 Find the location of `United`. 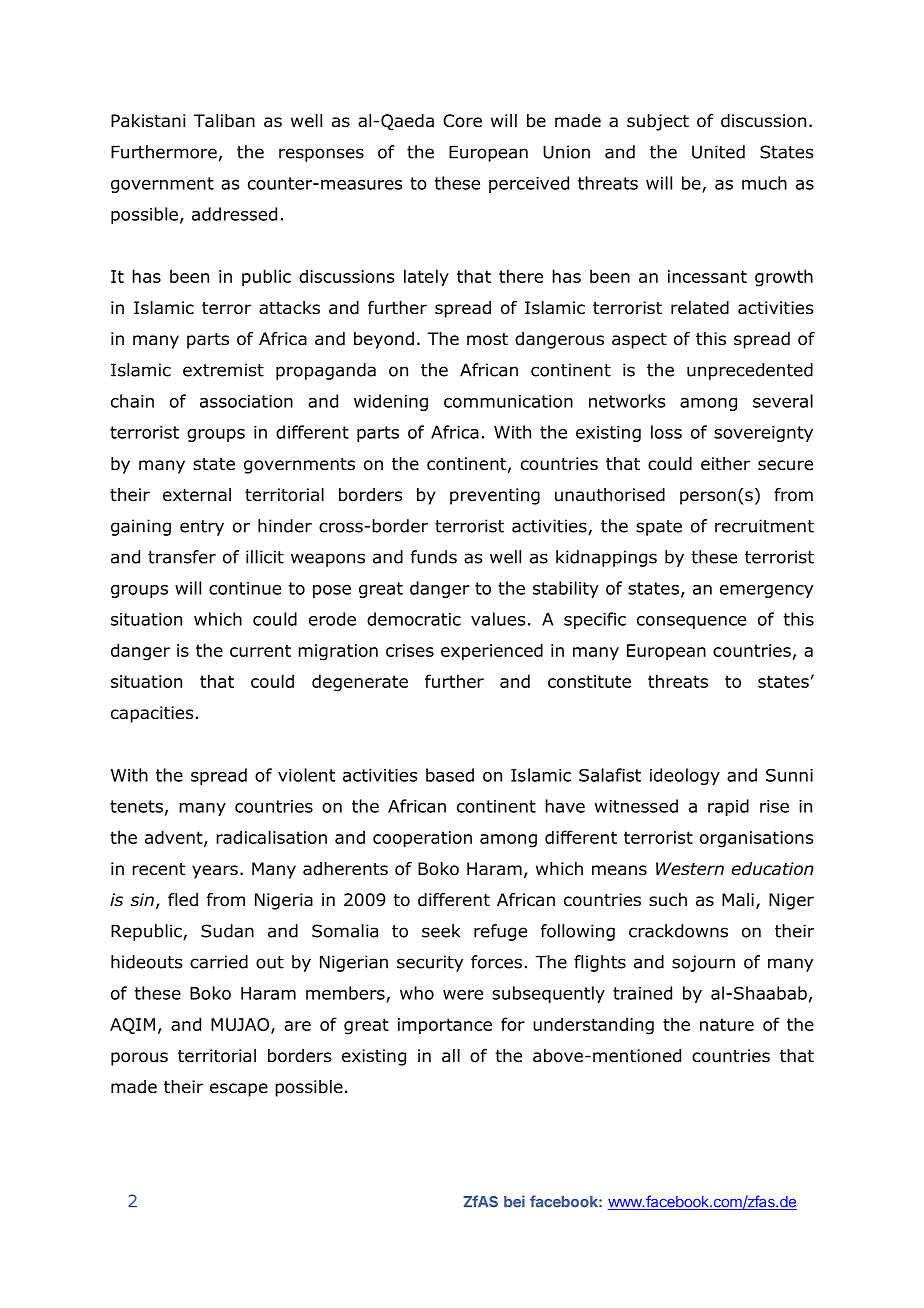

United is located at coordinates (718, 152).
